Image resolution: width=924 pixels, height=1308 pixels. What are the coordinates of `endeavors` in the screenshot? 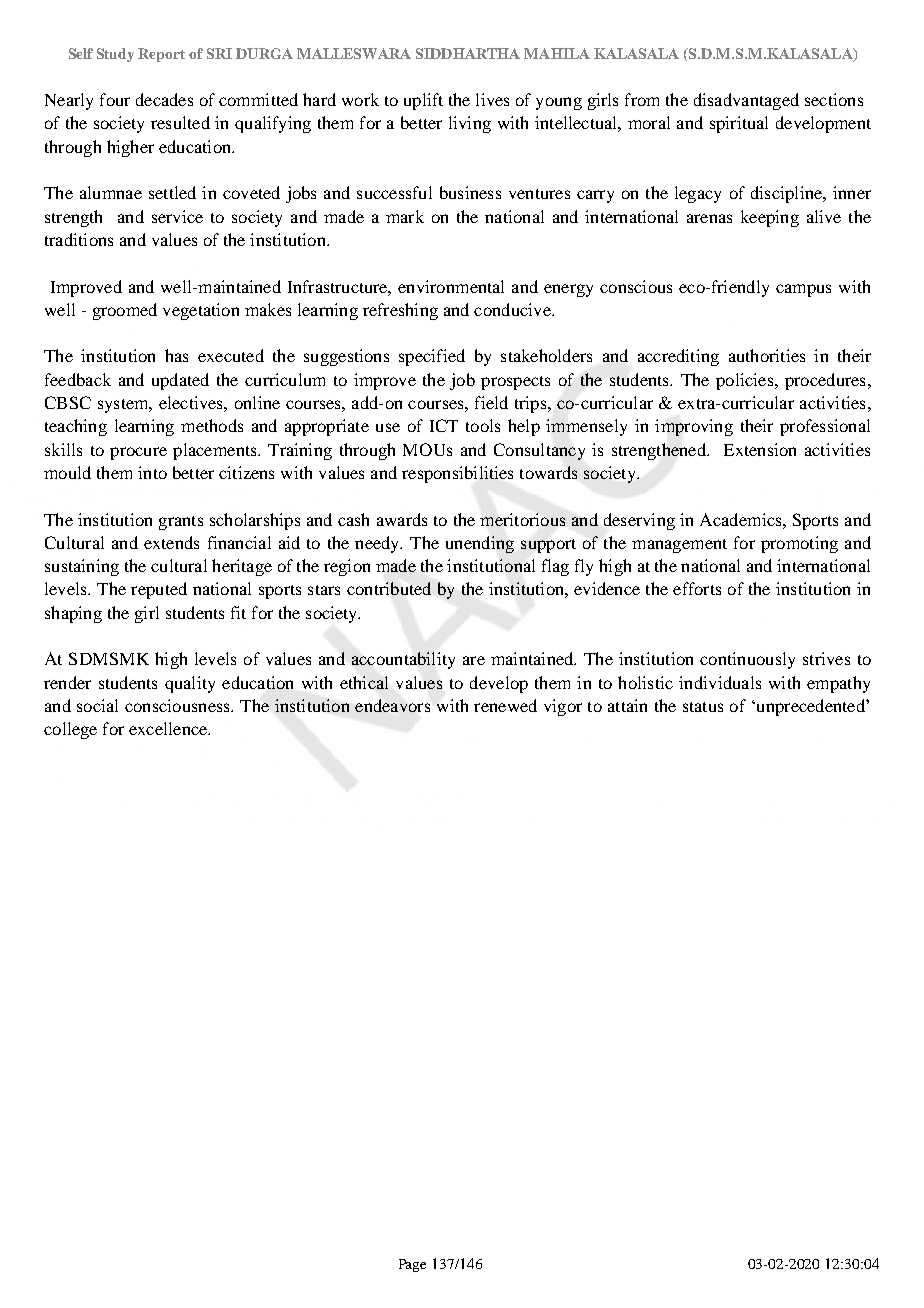 It's located at (392, 705).
